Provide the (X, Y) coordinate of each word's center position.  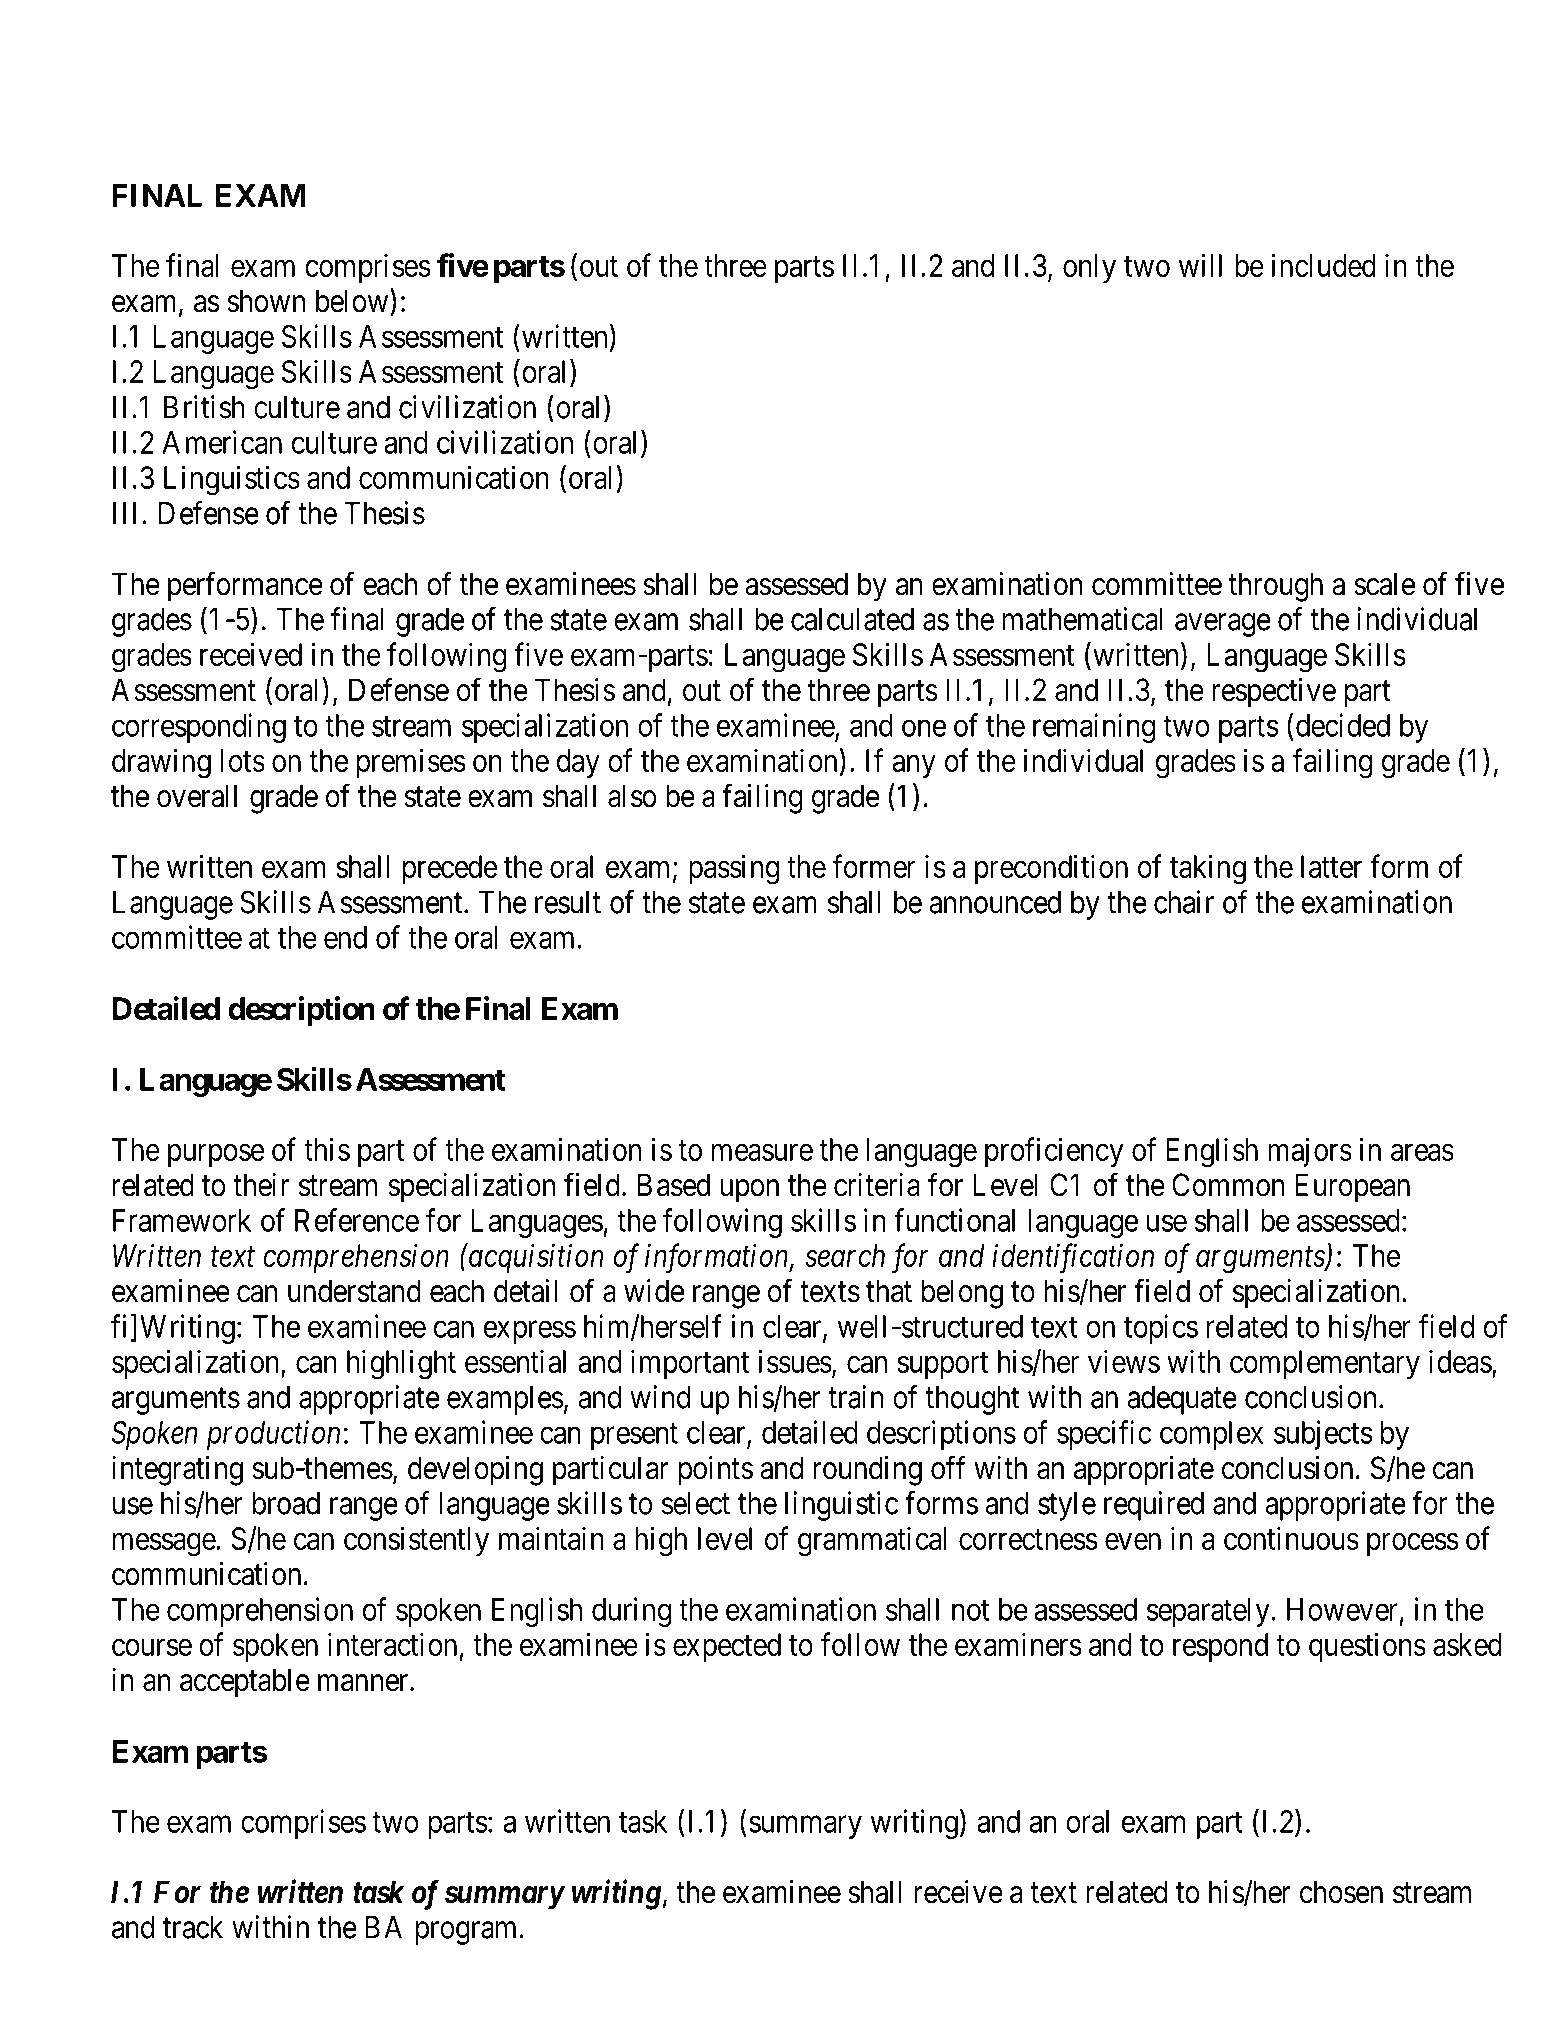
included (1323, 265)
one (924, 728)
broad (286, 1503)
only (1089, 268)
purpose (216, 1155)
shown (266, 301)
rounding (868, 1471)
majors (1310, 1152)
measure (762, 1152)
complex (1211, 1435)
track (193, 1927)
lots (243, 760)
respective (1274, 693)
